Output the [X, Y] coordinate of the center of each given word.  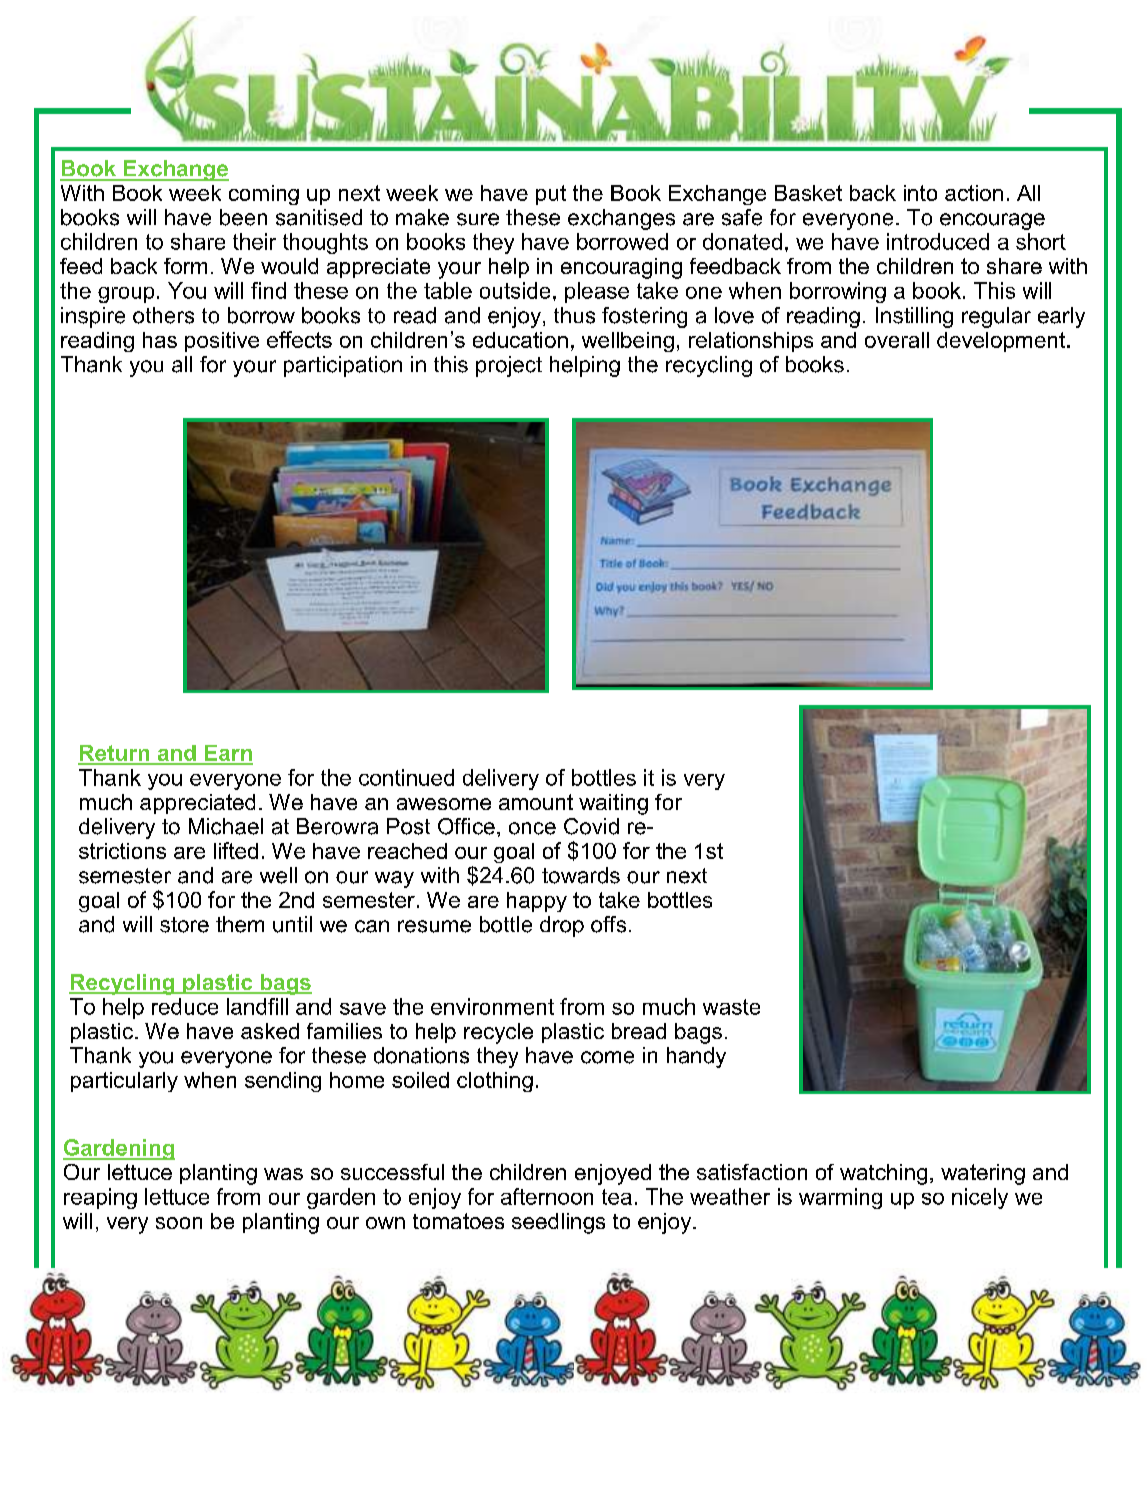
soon [179, 1223]
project [509, 366]
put [551, 195]
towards [581, 875]
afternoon [547, 1196]
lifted [236, 850]
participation [343, 366]
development [1001, 342]
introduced [938, 241]
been [243, 217]
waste [731, 1007]
